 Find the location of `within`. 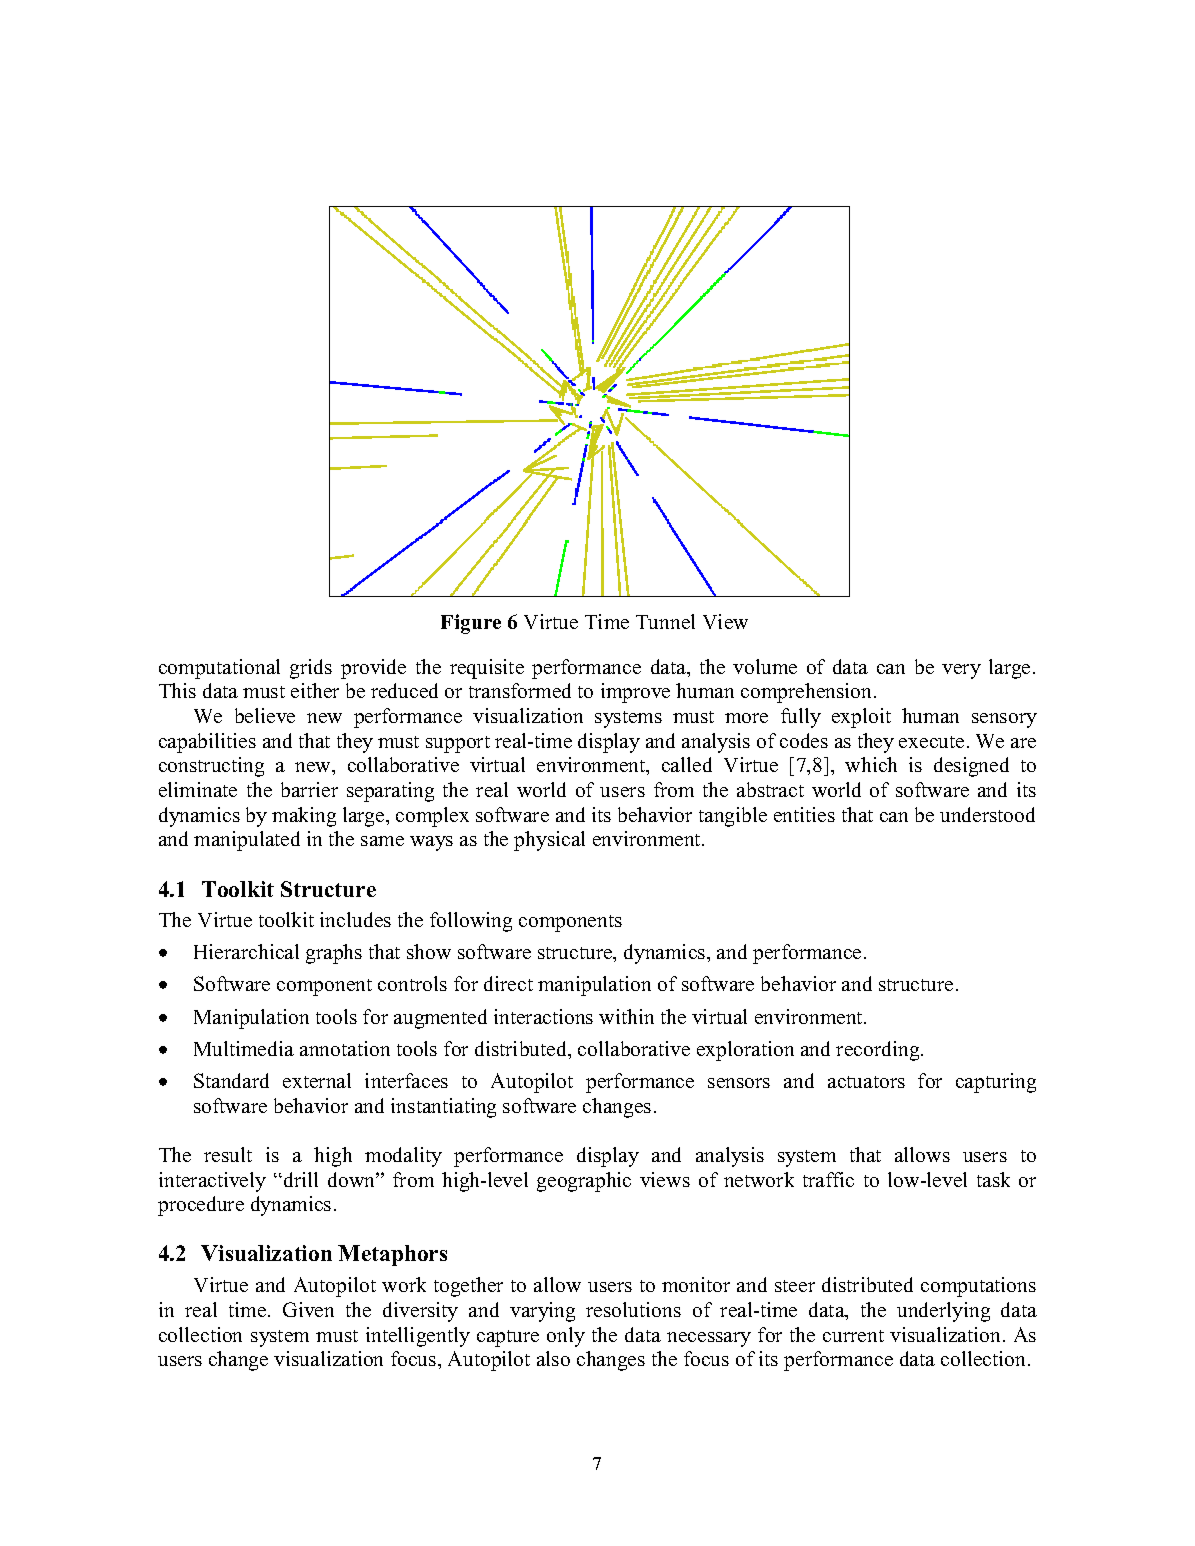

within is located at coordinates (626, 1016).
